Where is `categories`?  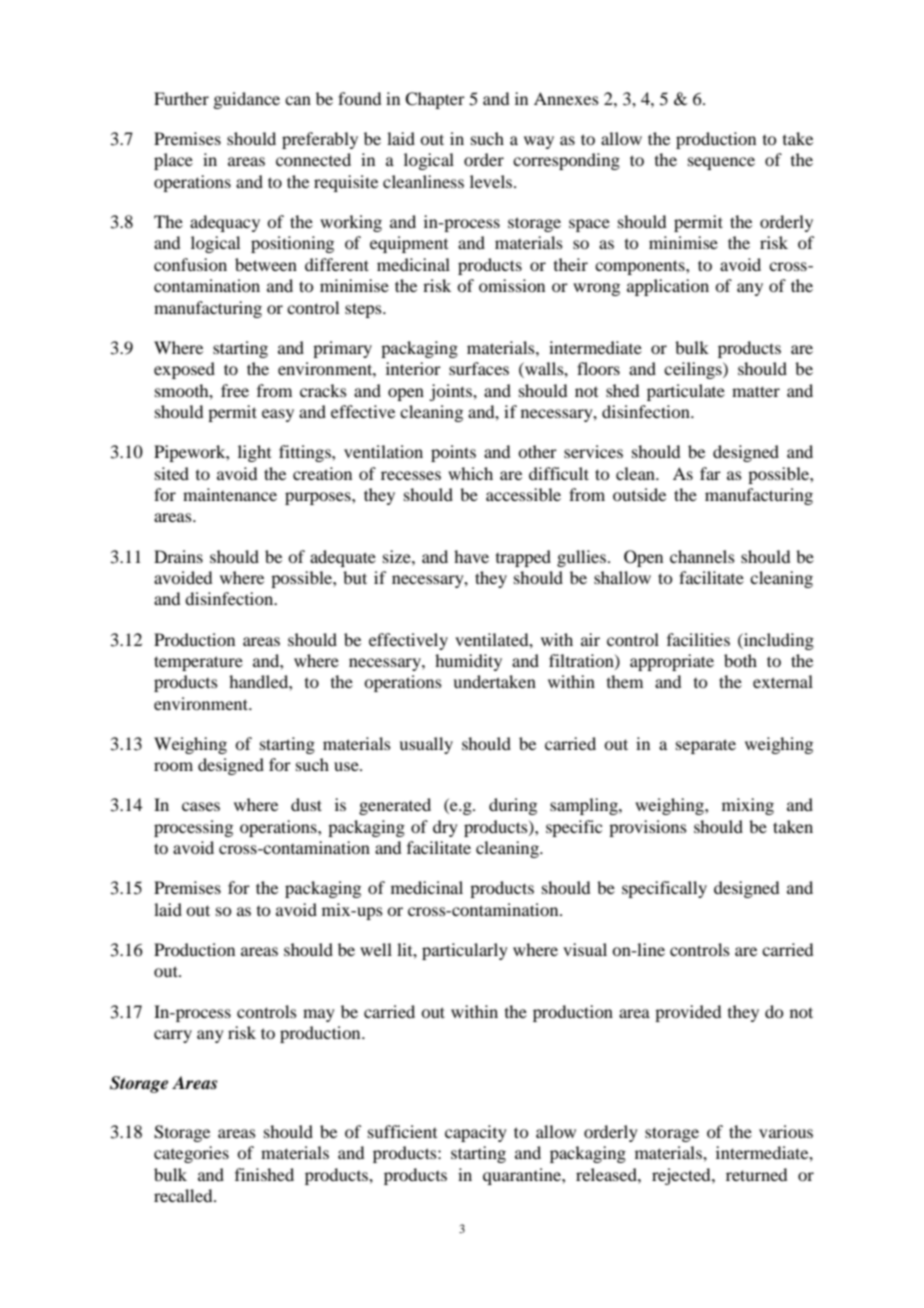 categories is located at coordinates (191, 1154).
